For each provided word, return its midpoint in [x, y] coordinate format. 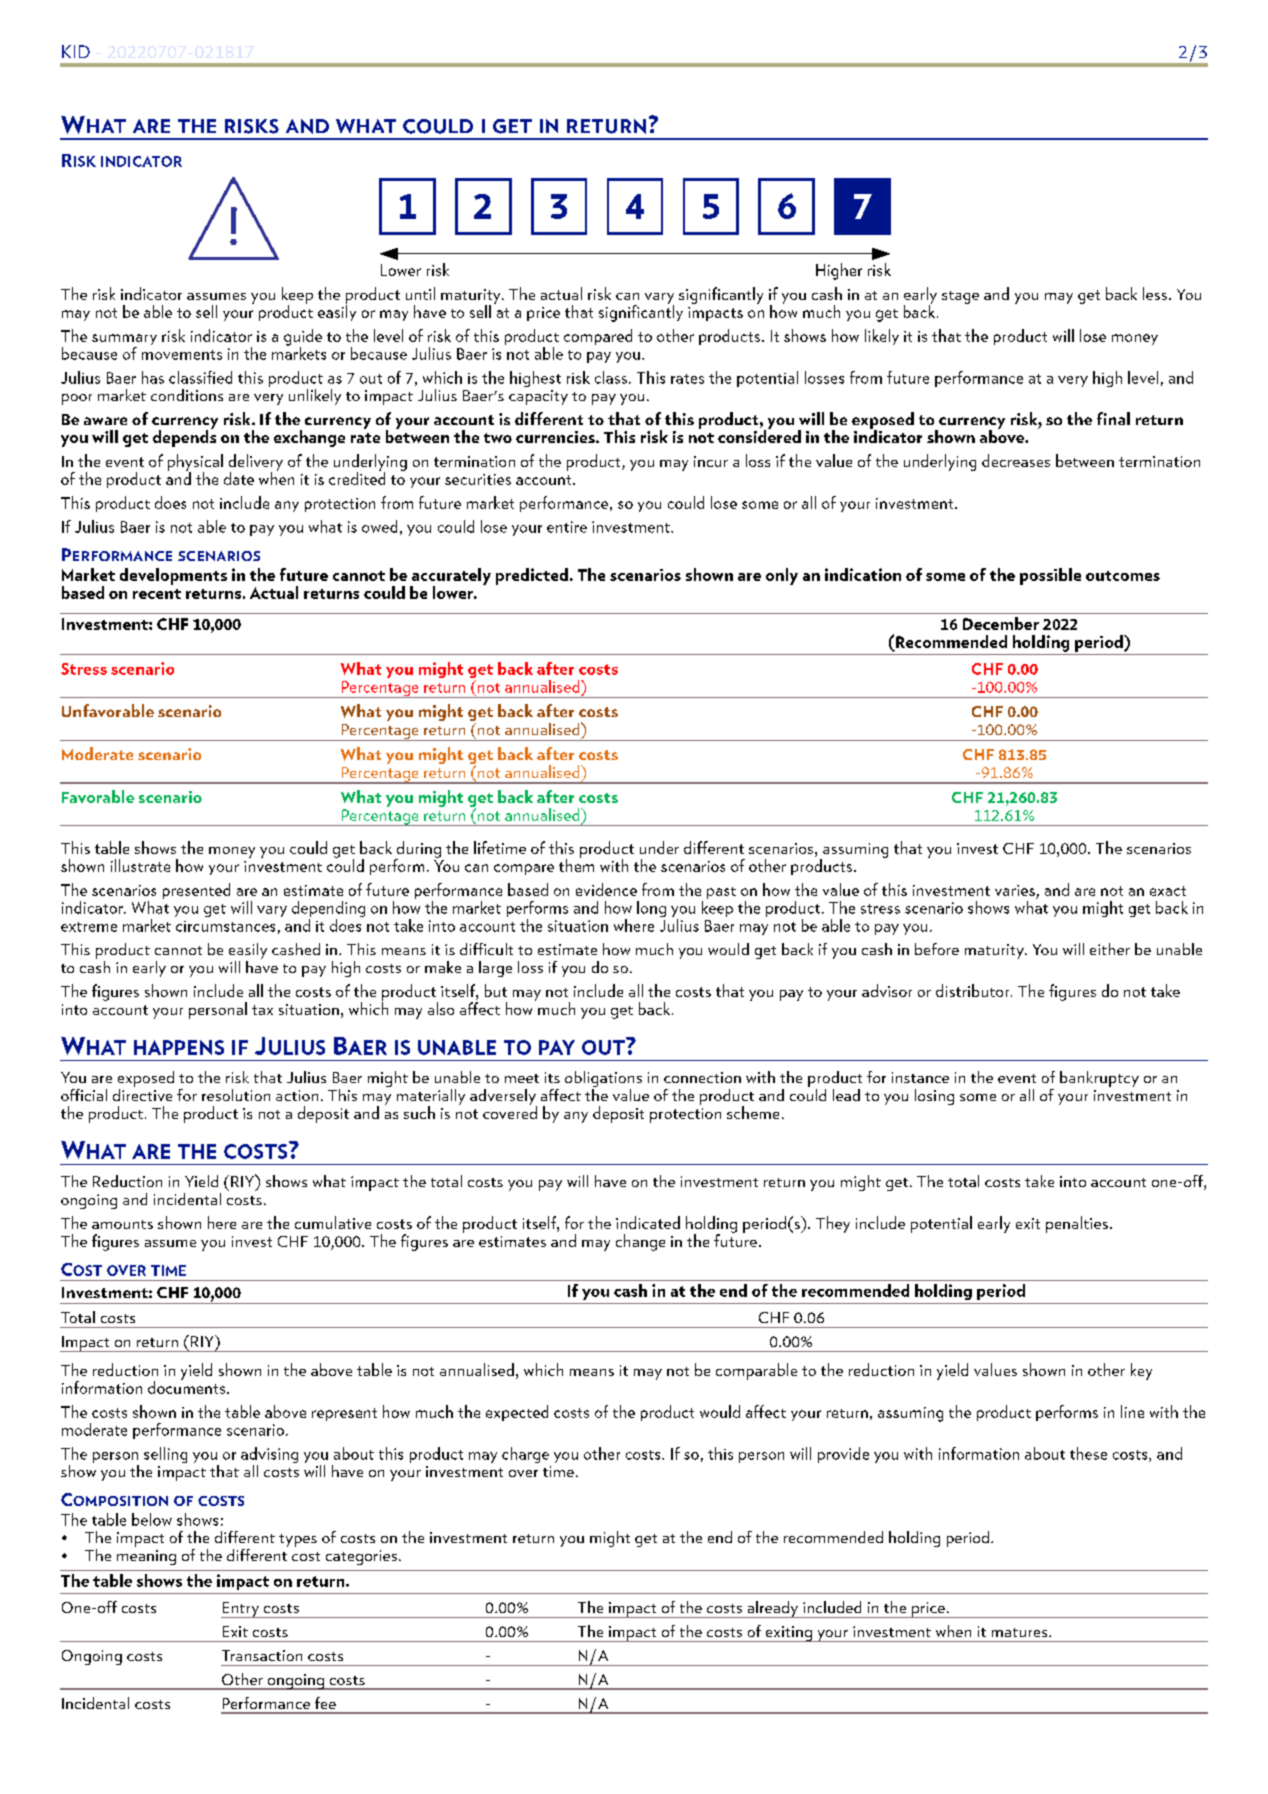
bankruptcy [1099, 1079]
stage [960, 297]
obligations [603, 1080]
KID [76, 51]
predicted [532, 576]
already [773, 1609]
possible [1050, 576]
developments [173, 576]
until [420, 293]
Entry [241, 1610]
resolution [236, 1095]
